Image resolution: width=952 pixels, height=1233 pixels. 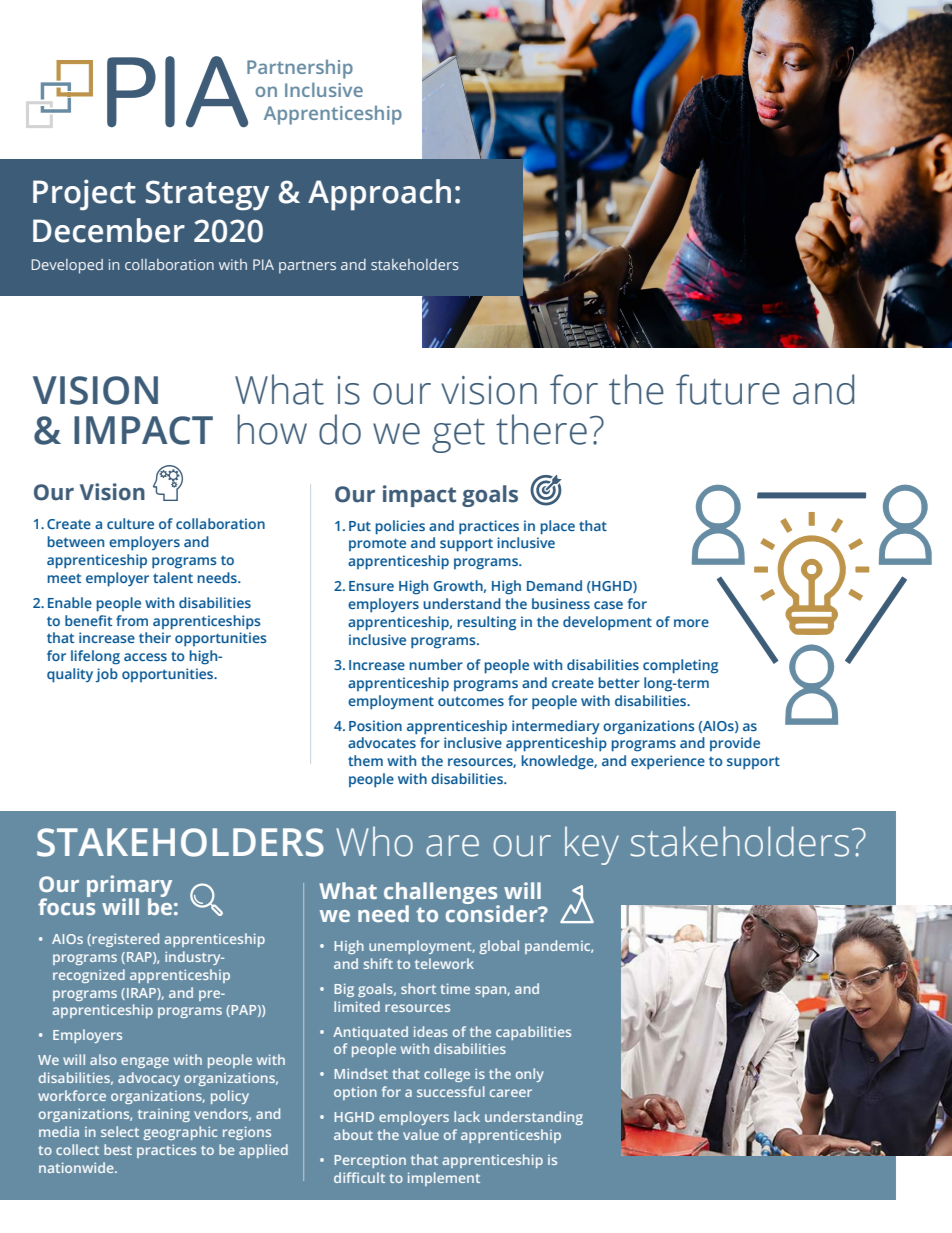 What do you see at coordinates (374, 841) in the page?
I see `Who` at bounding box center [374, 841].
